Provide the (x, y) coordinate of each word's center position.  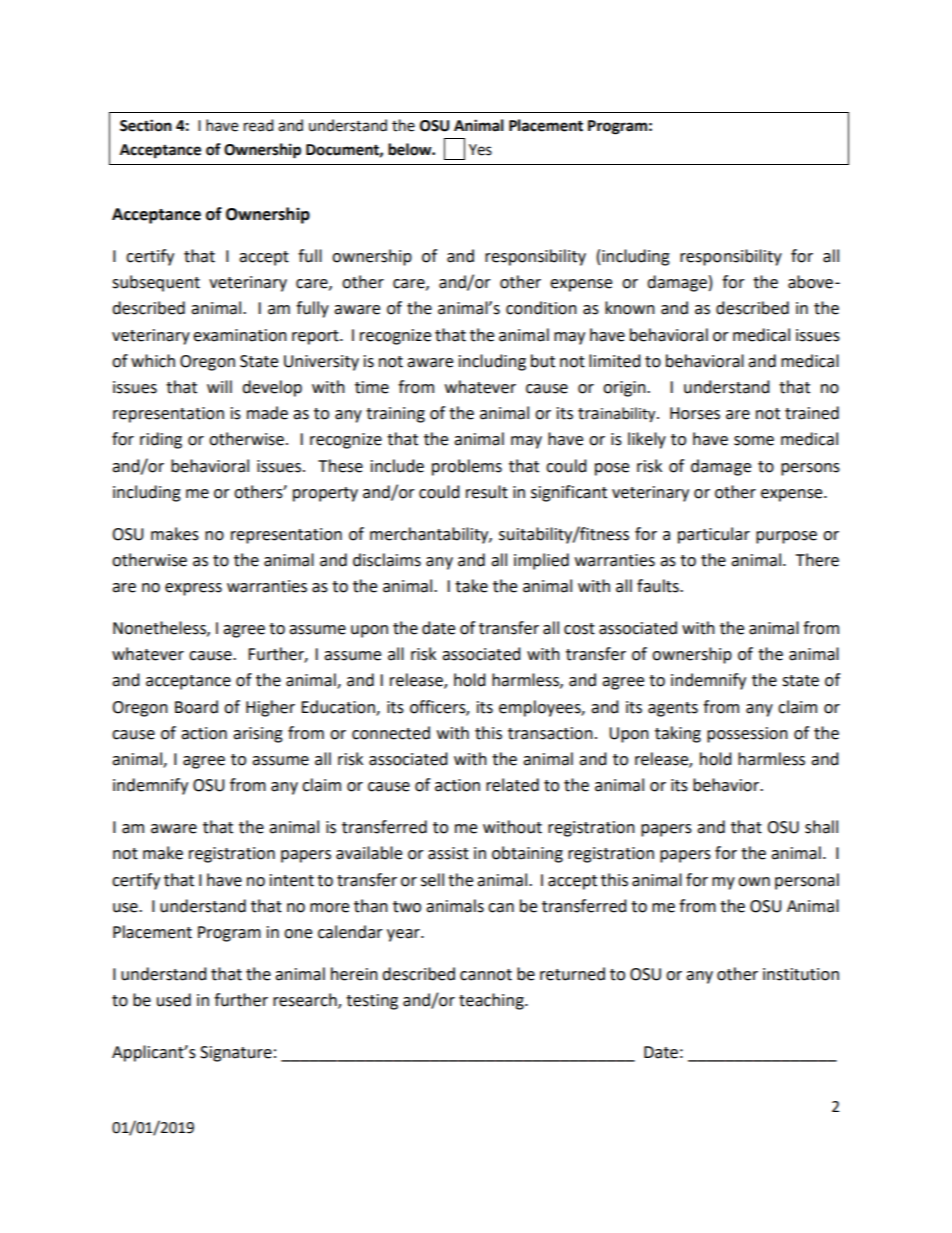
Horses (695, 413)
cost (579, 629)
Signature (236, 1054)
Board (196, 707)
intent (292, 880)
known (630, 308)
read (259, 125)
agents (673, 709)
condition (541, 308)
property (325, 494)
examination (240, 335)
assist (448, 853)
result (487, 492)
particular (714, 535)
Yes (480, 150)
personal (807, 881)
